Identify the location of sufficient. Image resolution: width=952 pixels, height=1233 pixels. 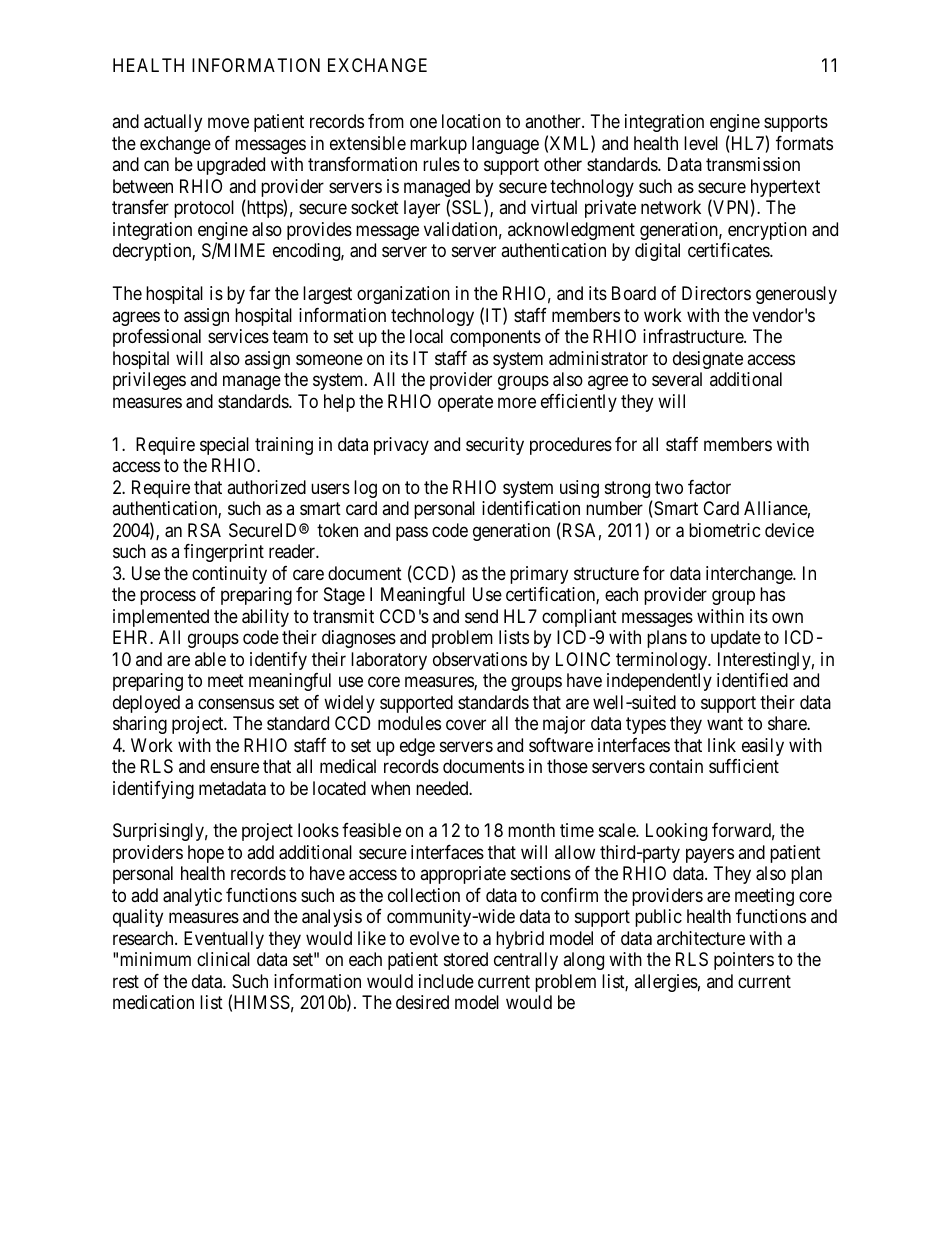
(744, 766).
